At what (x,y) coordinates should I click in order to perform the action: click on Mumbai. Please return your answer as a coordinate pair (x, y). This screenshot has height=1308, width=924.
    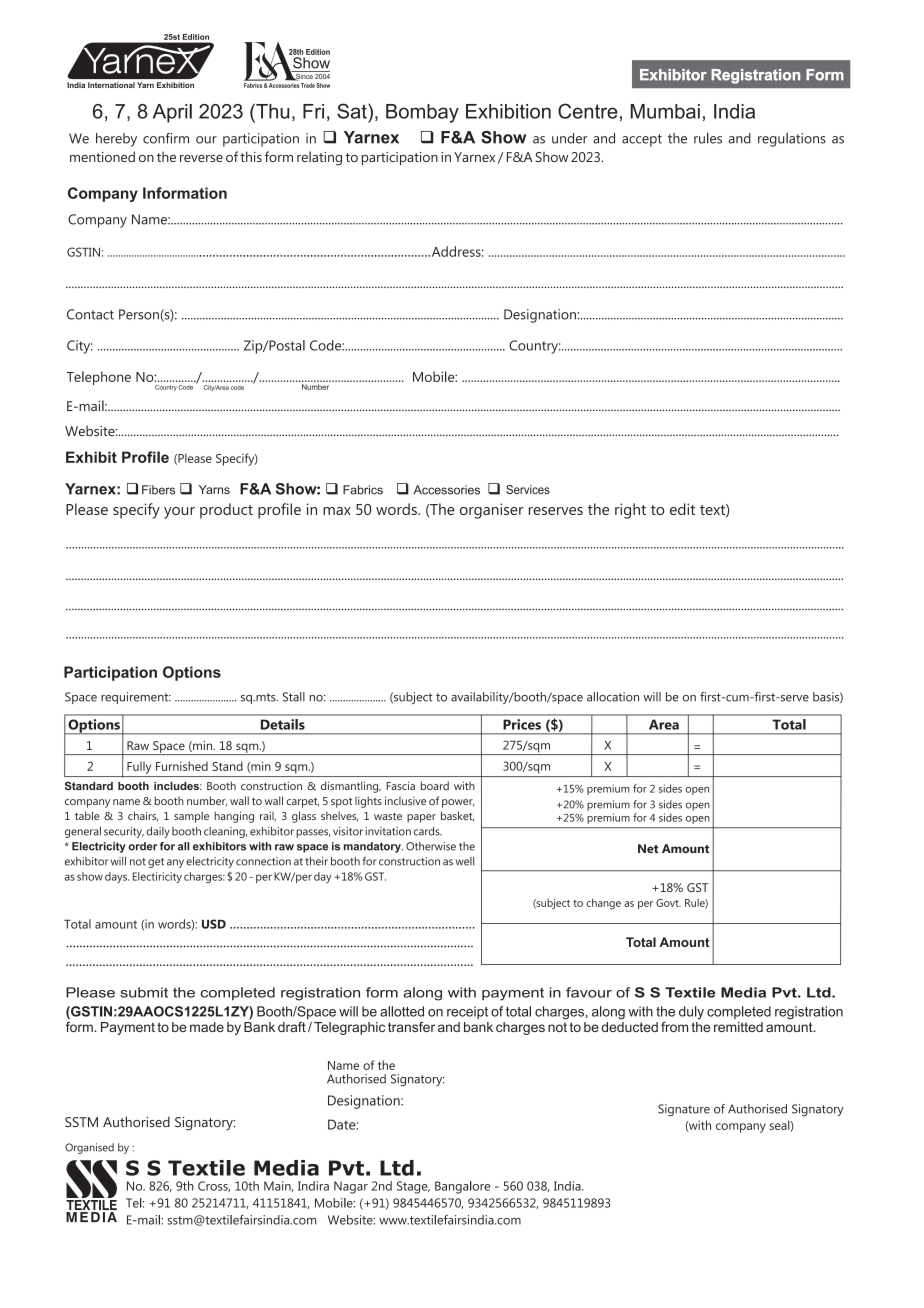
    Looking at the image, I should click on (665, 111).
